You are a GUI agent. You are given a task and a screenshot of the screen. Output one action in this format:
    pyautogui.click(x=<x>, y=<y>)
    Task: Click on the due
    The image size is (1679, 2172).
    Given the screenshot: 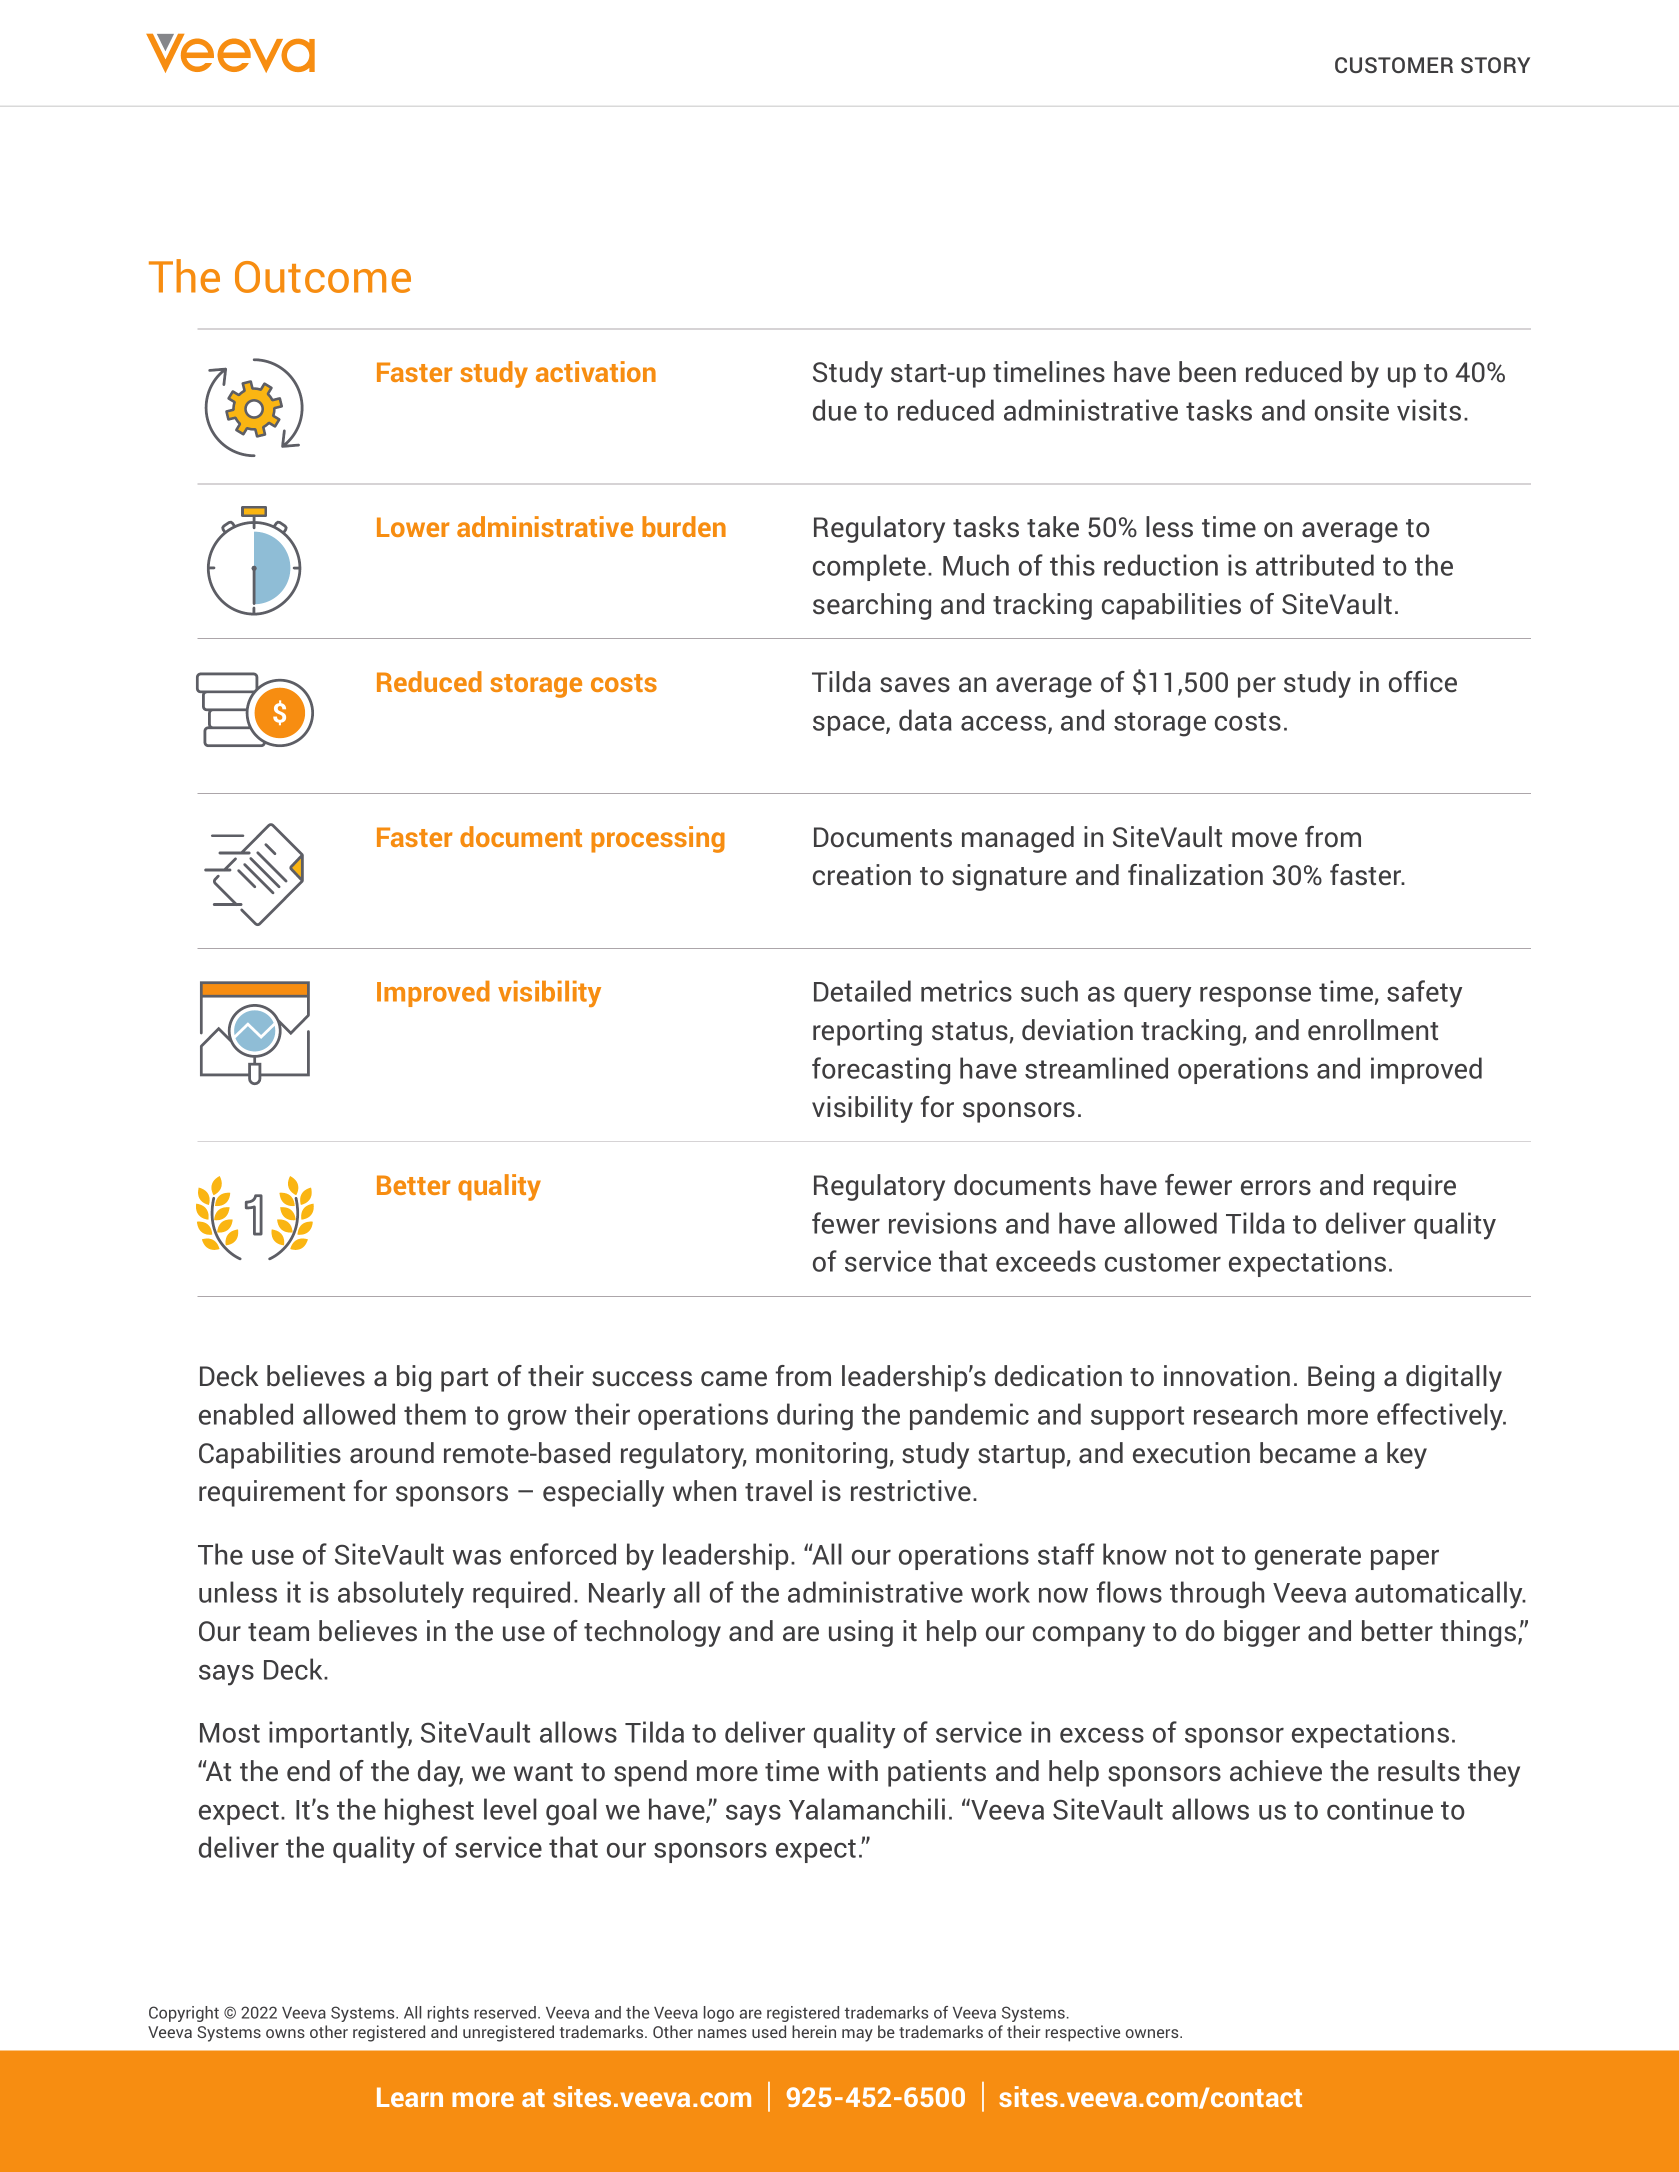 What is the action you would take?
    pyautogui.click(x=835, y=410)
